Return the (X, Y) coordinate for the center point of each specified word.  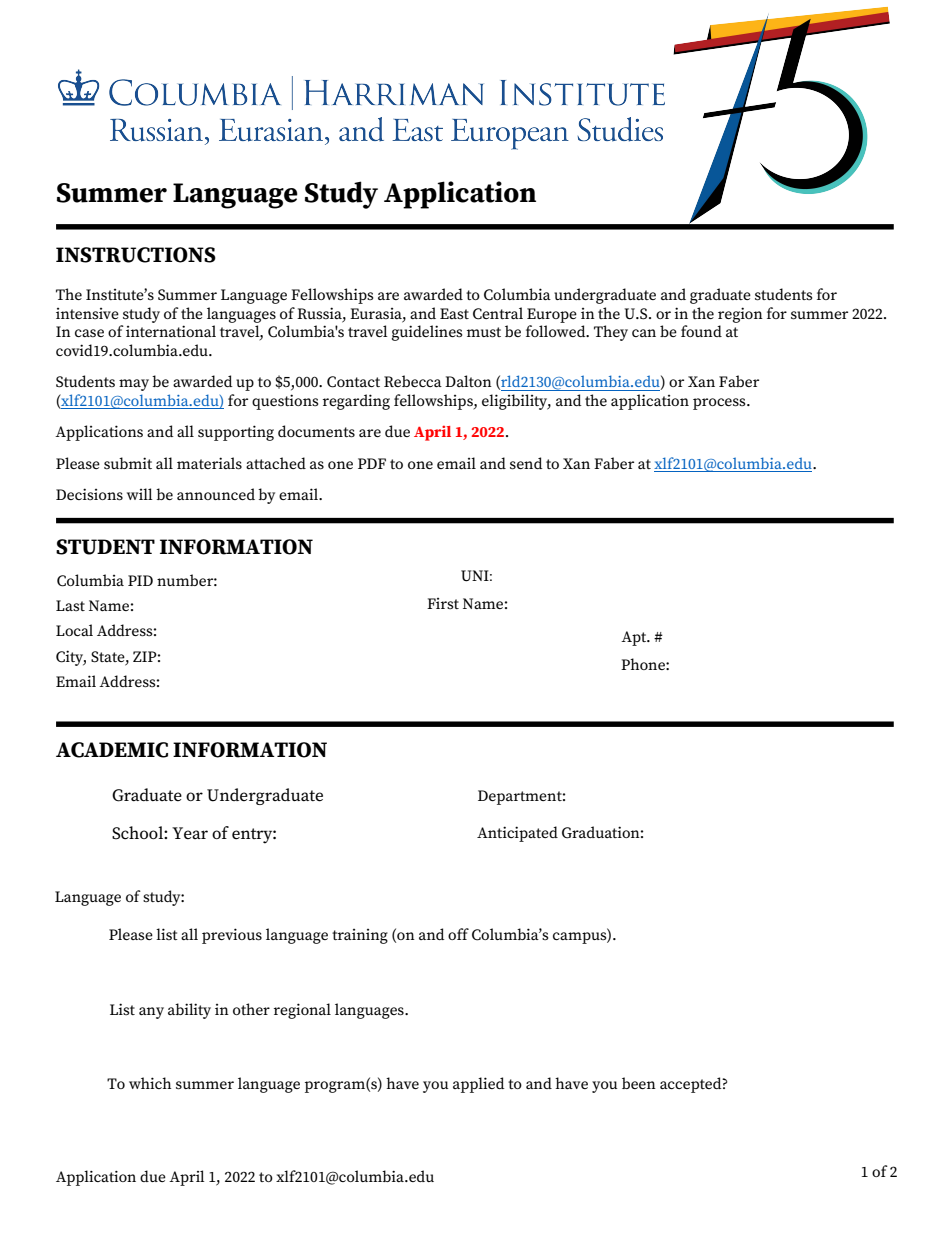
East (454, 313)
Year (190, 833)
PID (140, 580)
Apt (635, 638)
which (150, 1083)
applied (479, 1085)
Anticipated (517, 834)
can (644, 333)
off (458, 934)
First (443, 603)
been (639, 1083)
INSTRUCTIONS (136, 255)
